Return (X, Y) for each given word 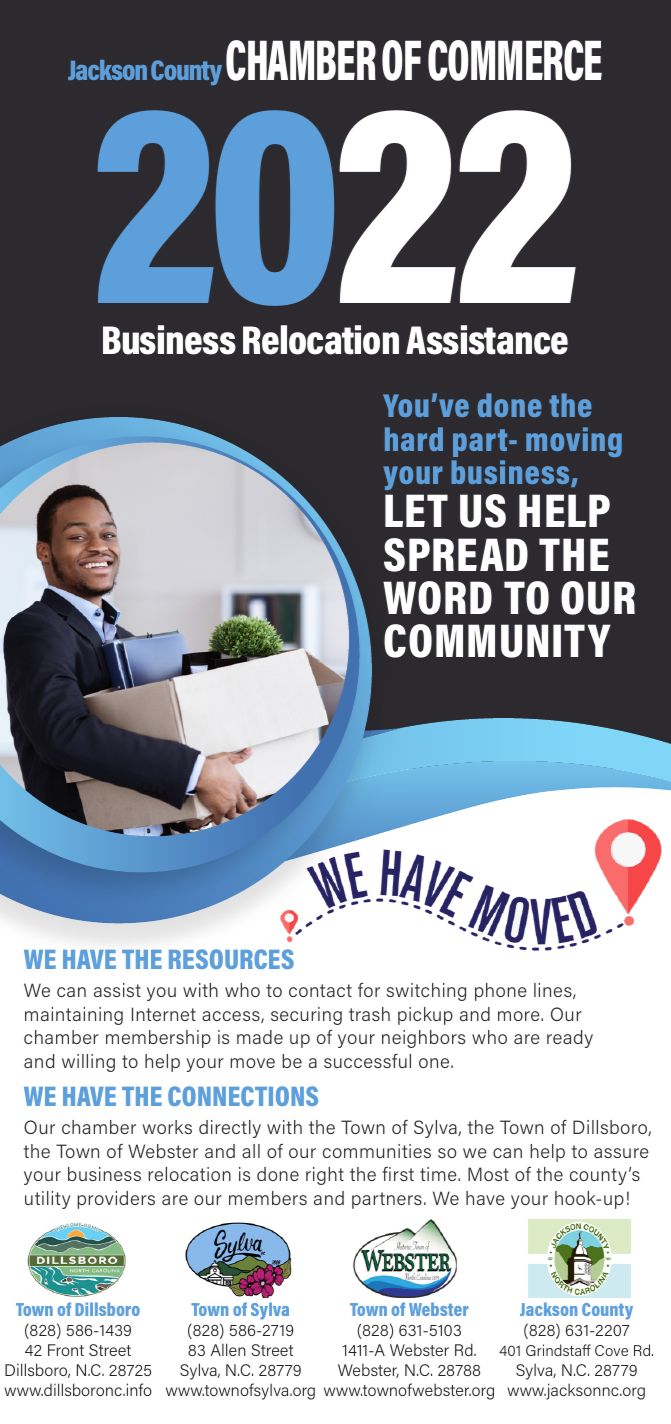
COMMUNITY (497, 641)
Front (66, 1350)
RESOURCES (231, 959)
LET (416, 510)
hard (414, 439)
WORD (437, 598)
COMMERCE (515, 60)
